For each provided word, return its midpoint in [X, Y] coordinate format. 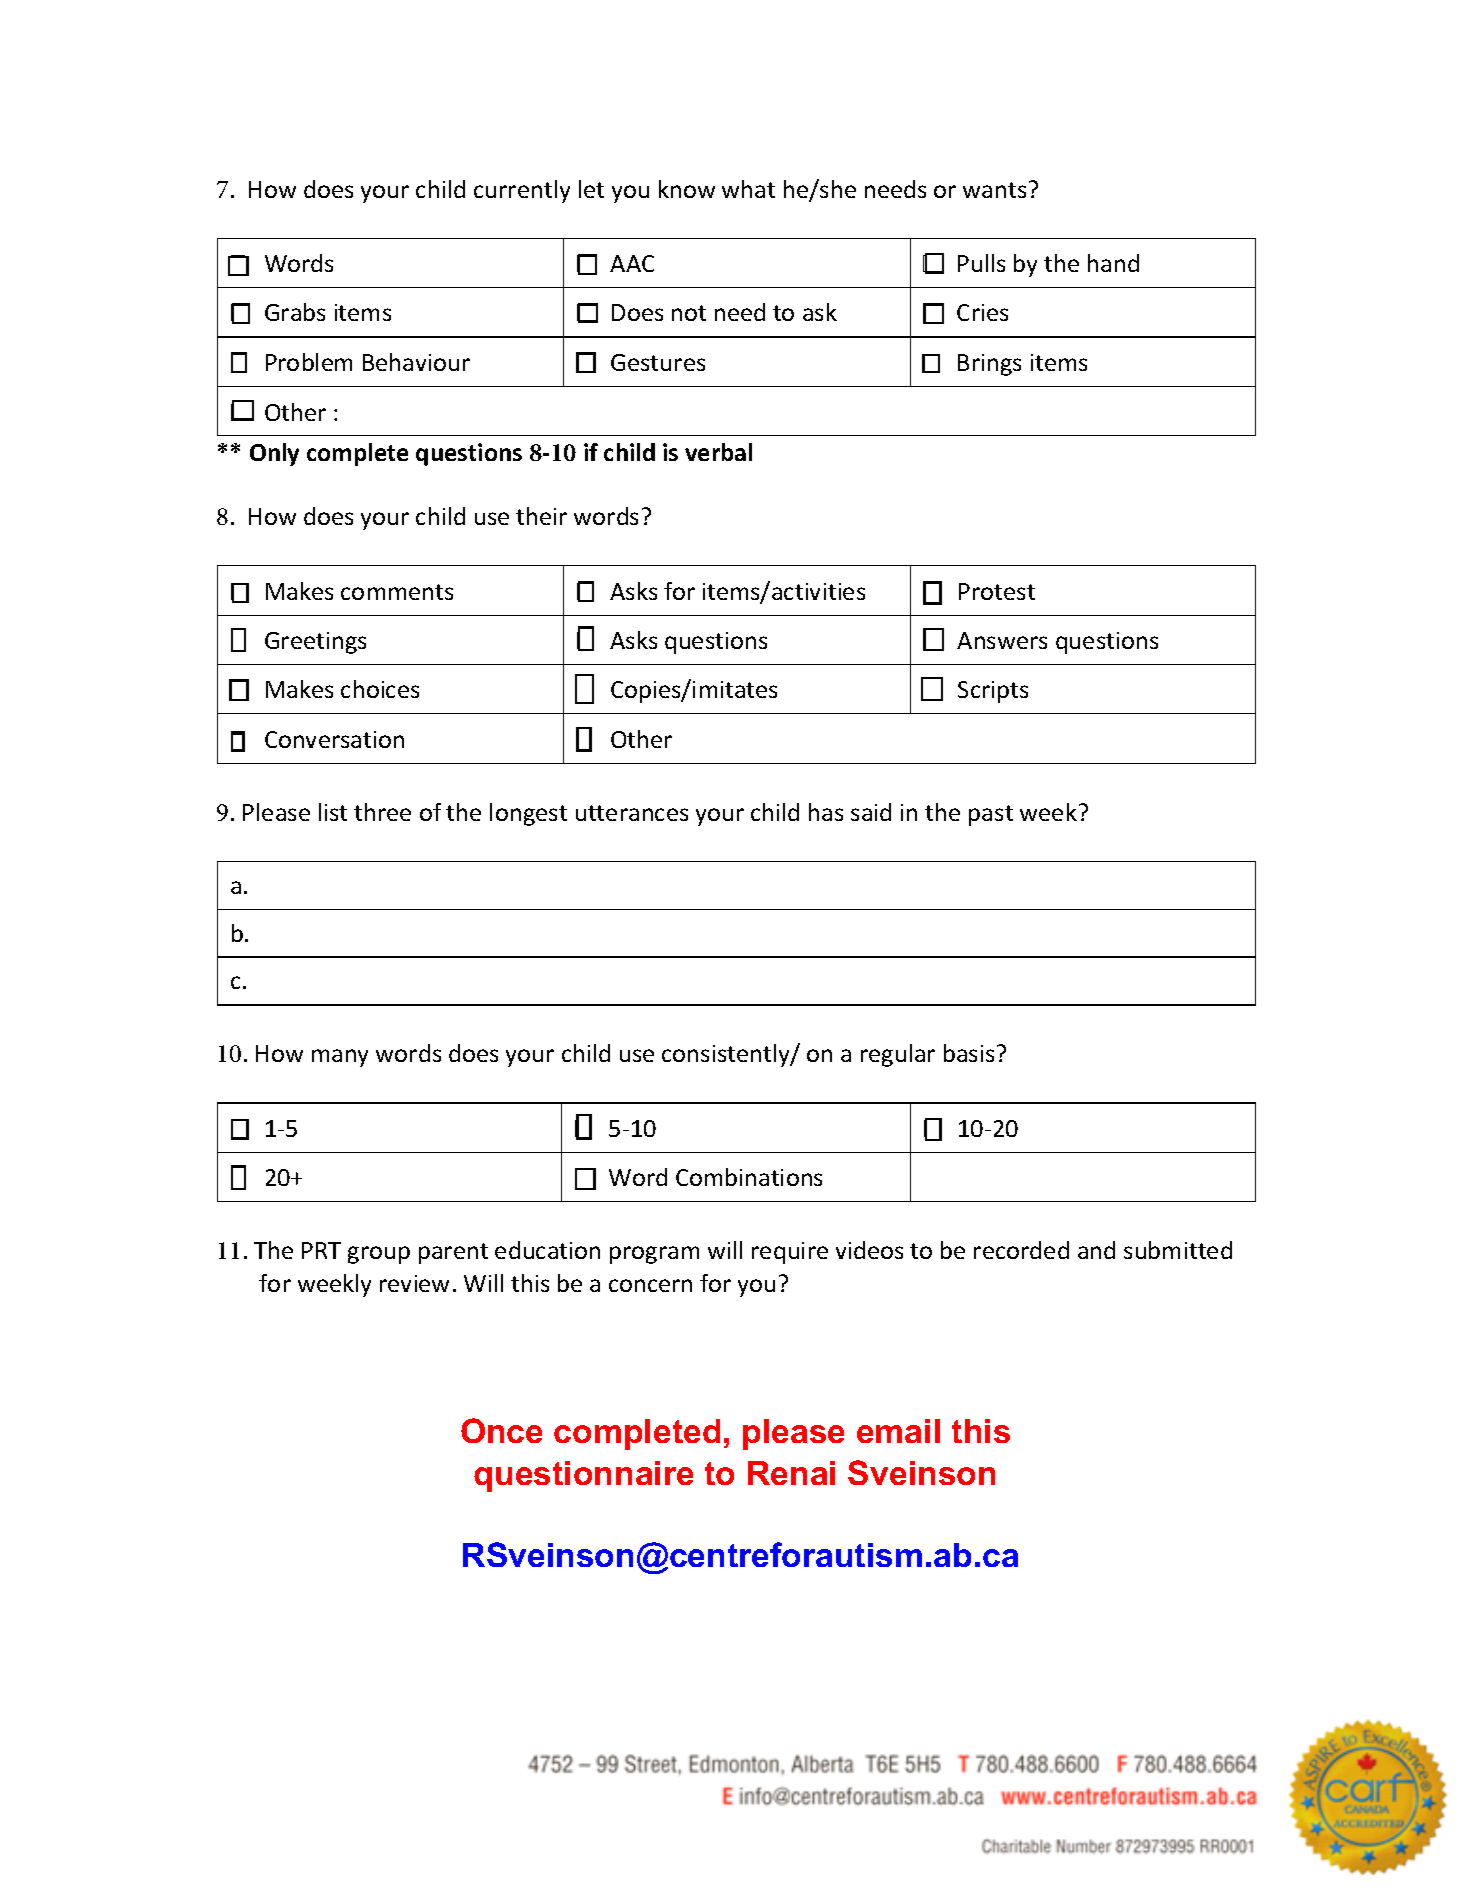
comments [397, 592]
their [541, 516]
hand [1113, 263]
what [748, 189]
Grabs [295, 312]
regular [898, 1055]
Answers [1002, 640]
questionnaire [583, 1476]
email [898, 1431]
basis [969, 1053]
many [340, 1058]
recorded [1021, 1250]
